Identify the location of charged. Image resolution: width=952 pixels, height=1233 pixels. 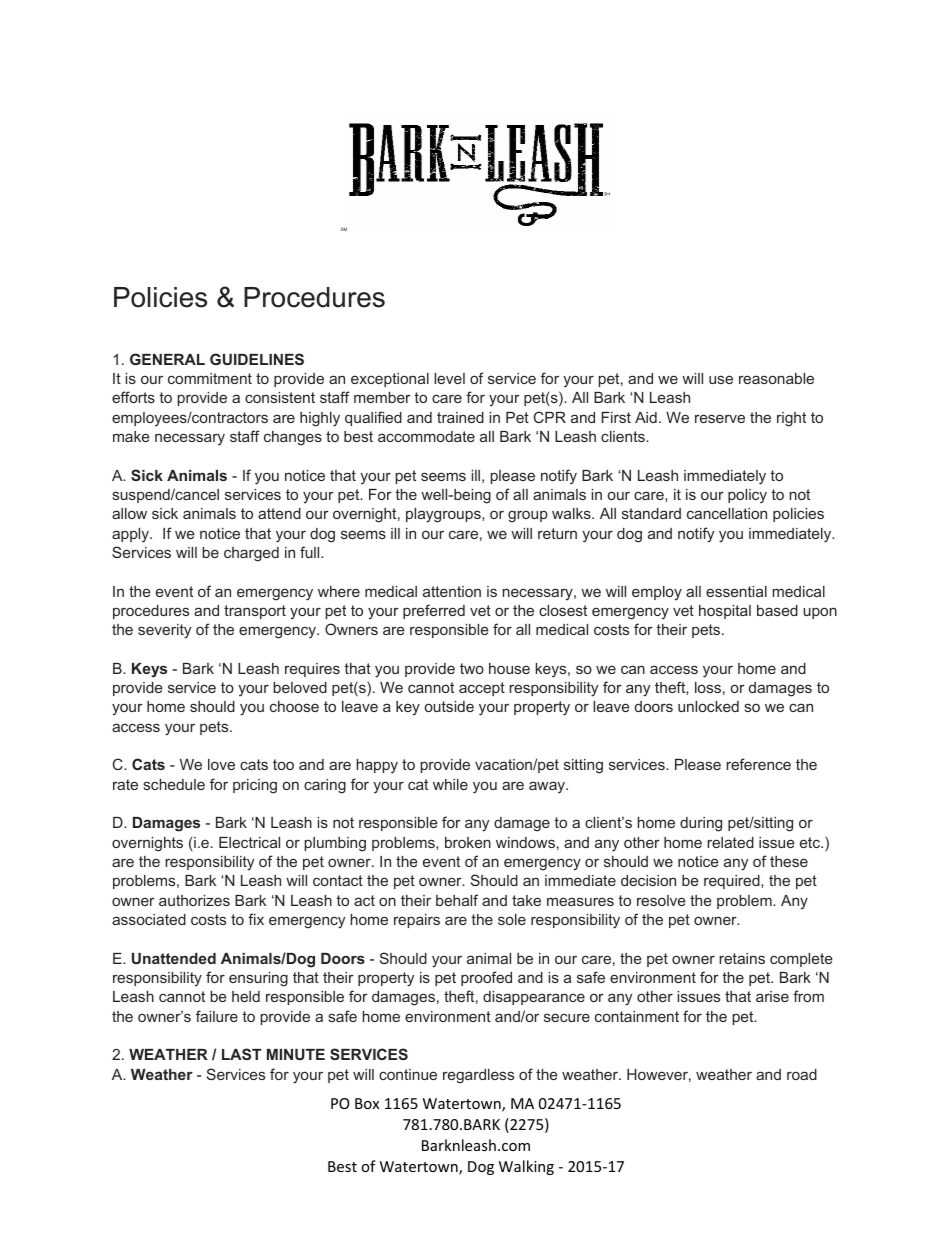
(251, 554).
